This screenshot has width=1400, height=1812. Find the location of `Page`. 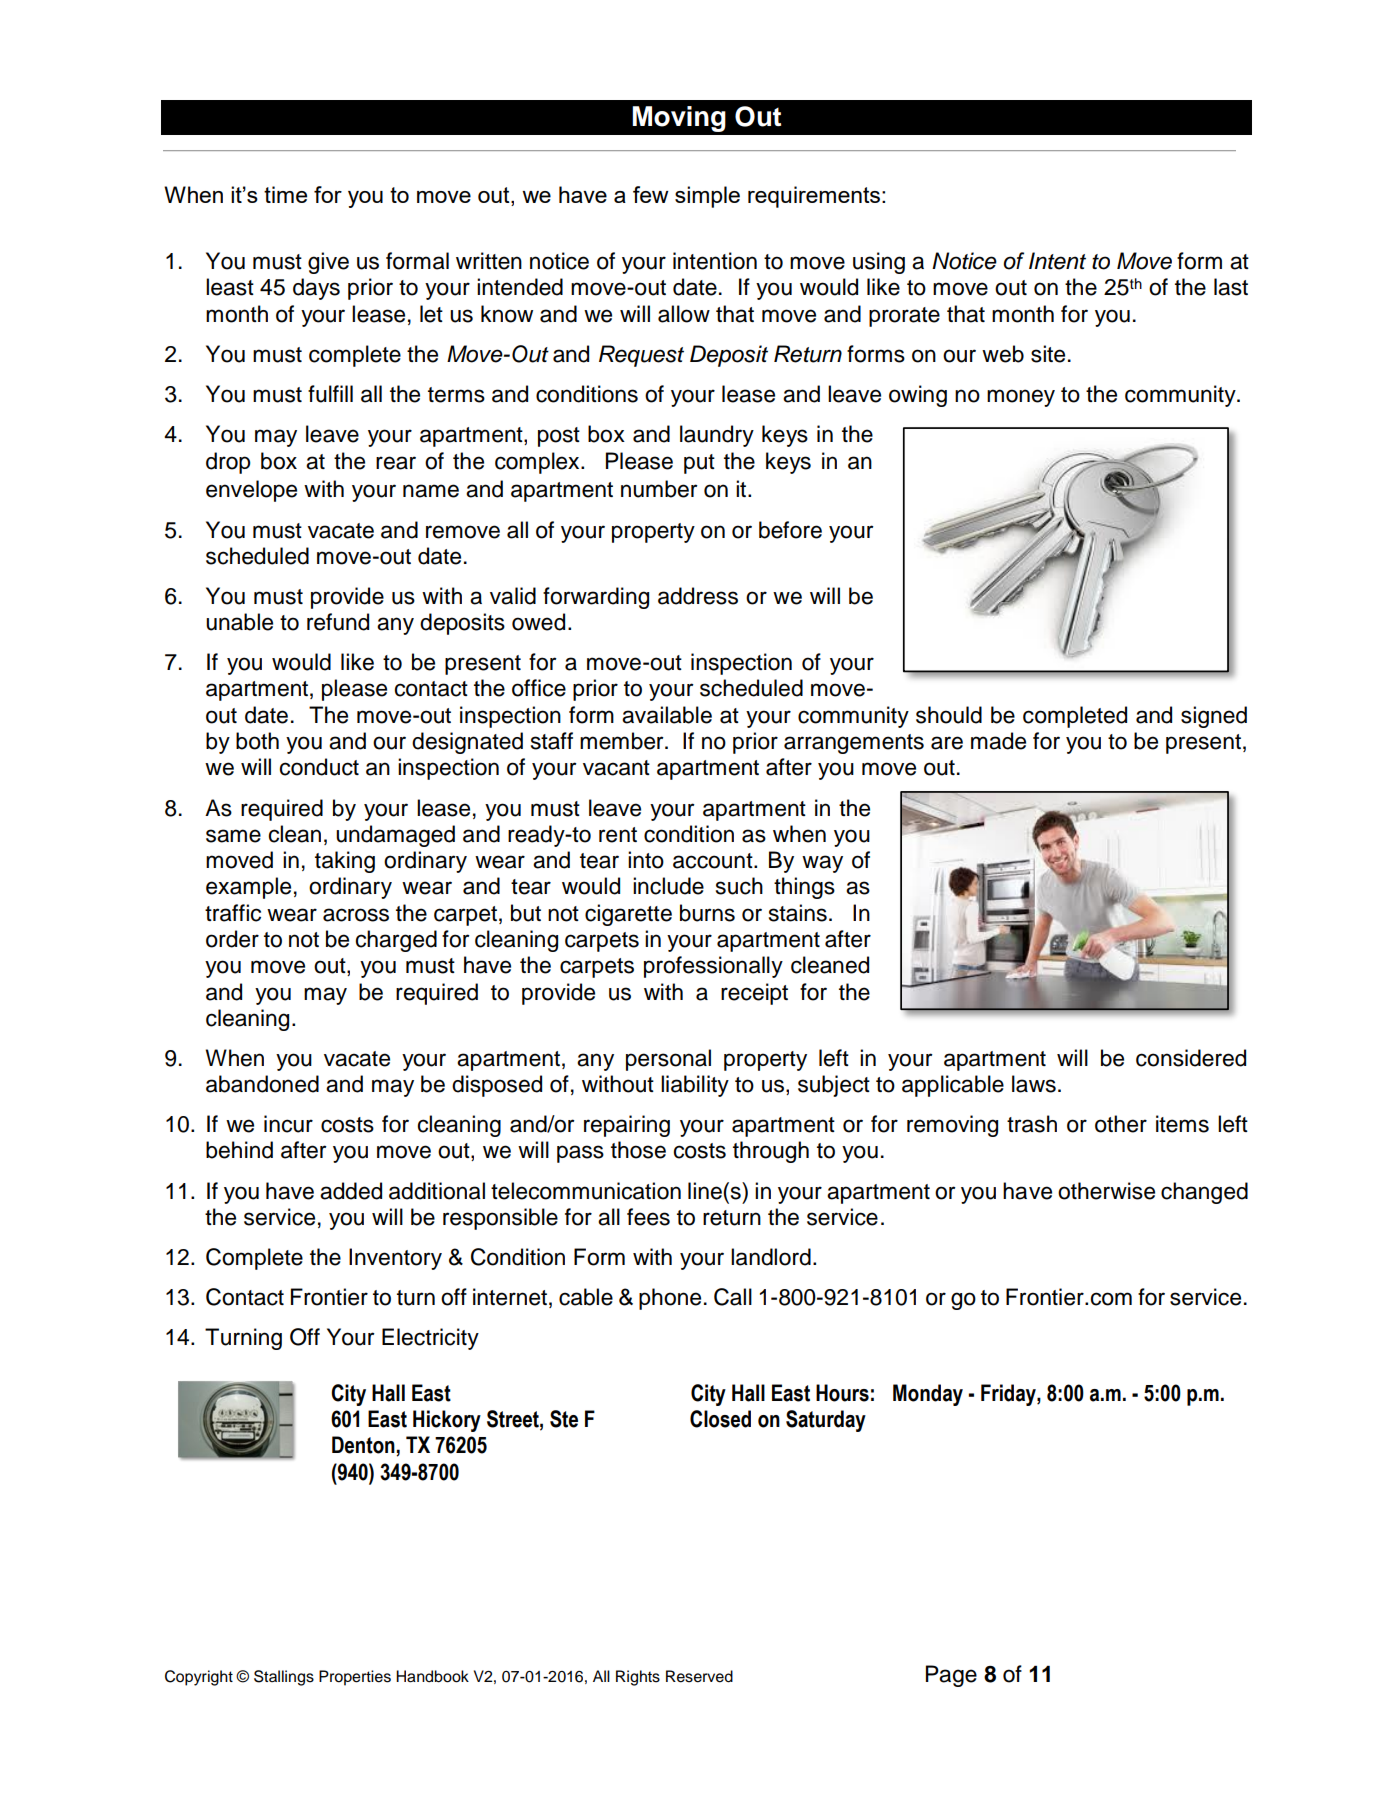

Page is located at coordinates (951, 1676).
